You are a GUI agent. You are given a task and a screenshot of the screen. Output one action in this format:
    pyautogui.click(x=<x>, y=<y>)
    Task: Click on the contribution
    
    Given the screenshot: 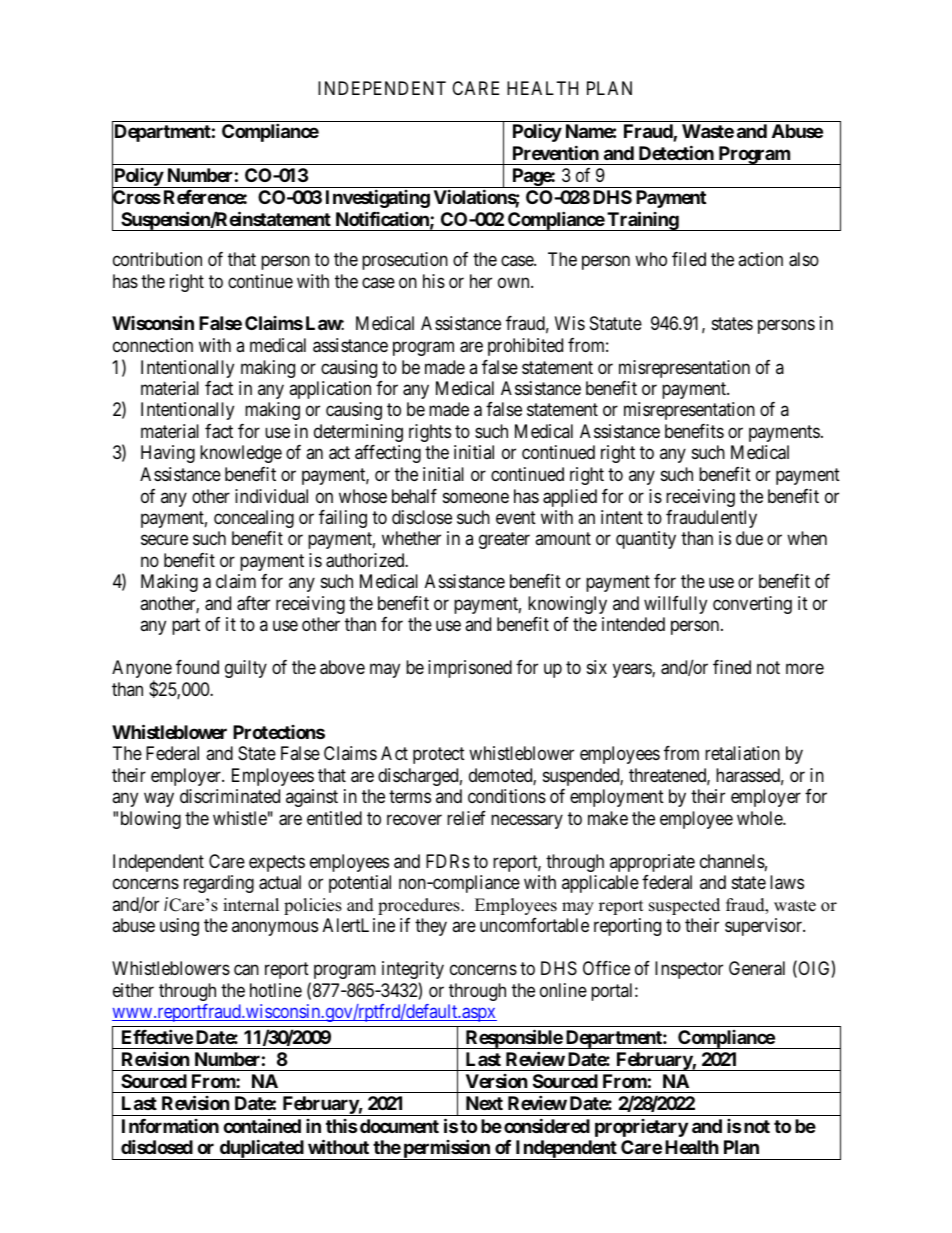 What is the action you would take?
    pyautogui.click(x=157, y=259)
